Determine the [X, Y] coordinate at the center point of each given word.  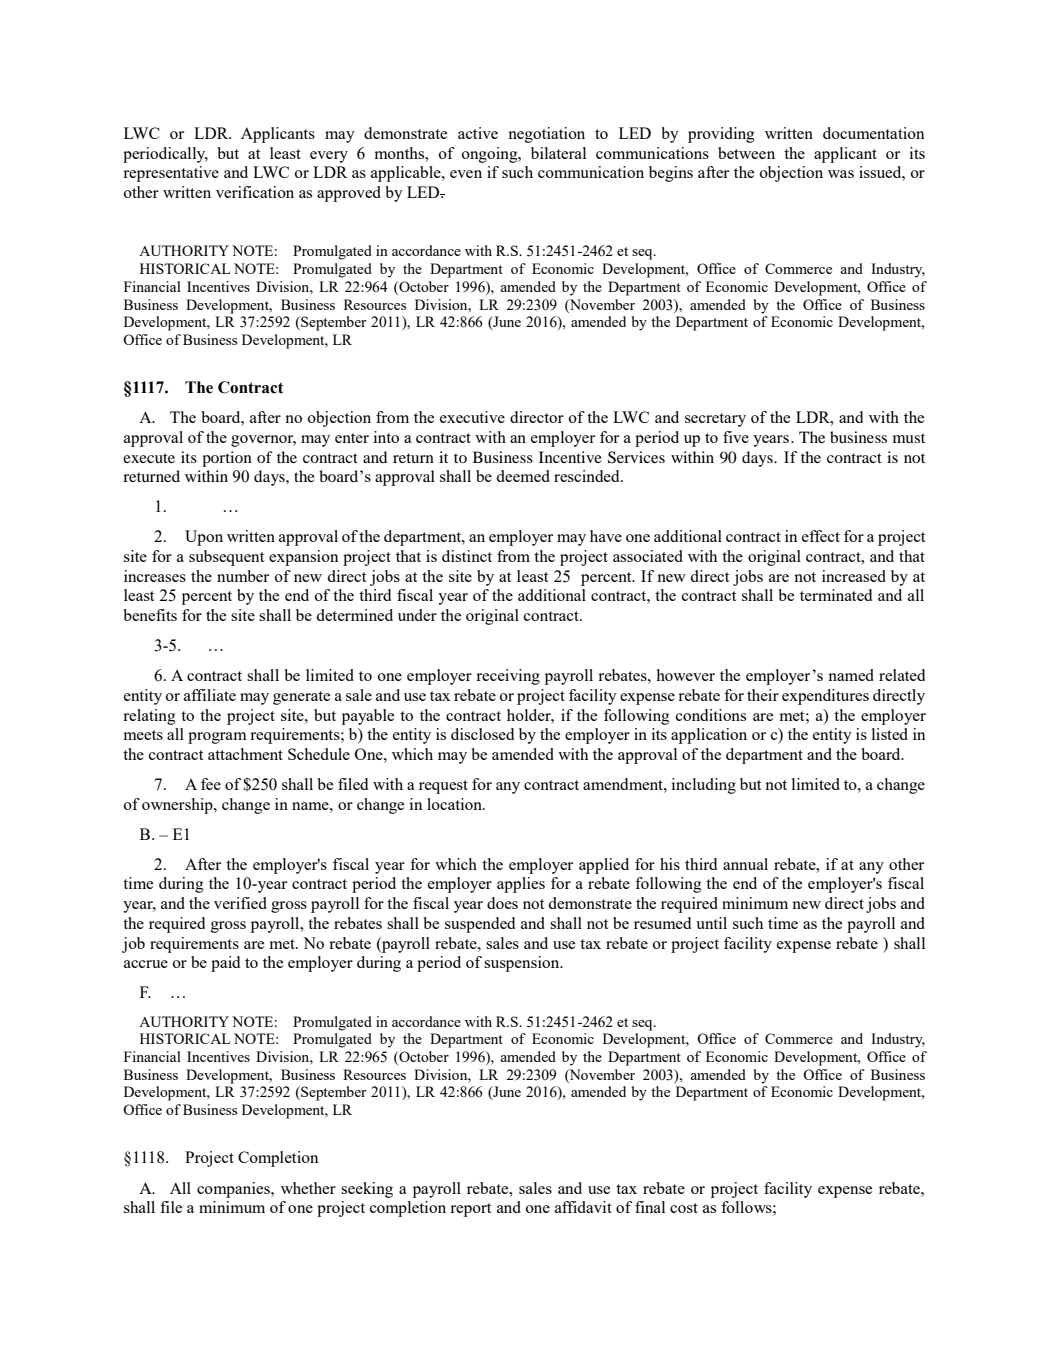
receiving [508, 677]
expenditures [825, 697]
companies [234, 1190]
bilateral [558, 153]
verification [255, 192]
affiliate [210, 695]
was [841, 174]
